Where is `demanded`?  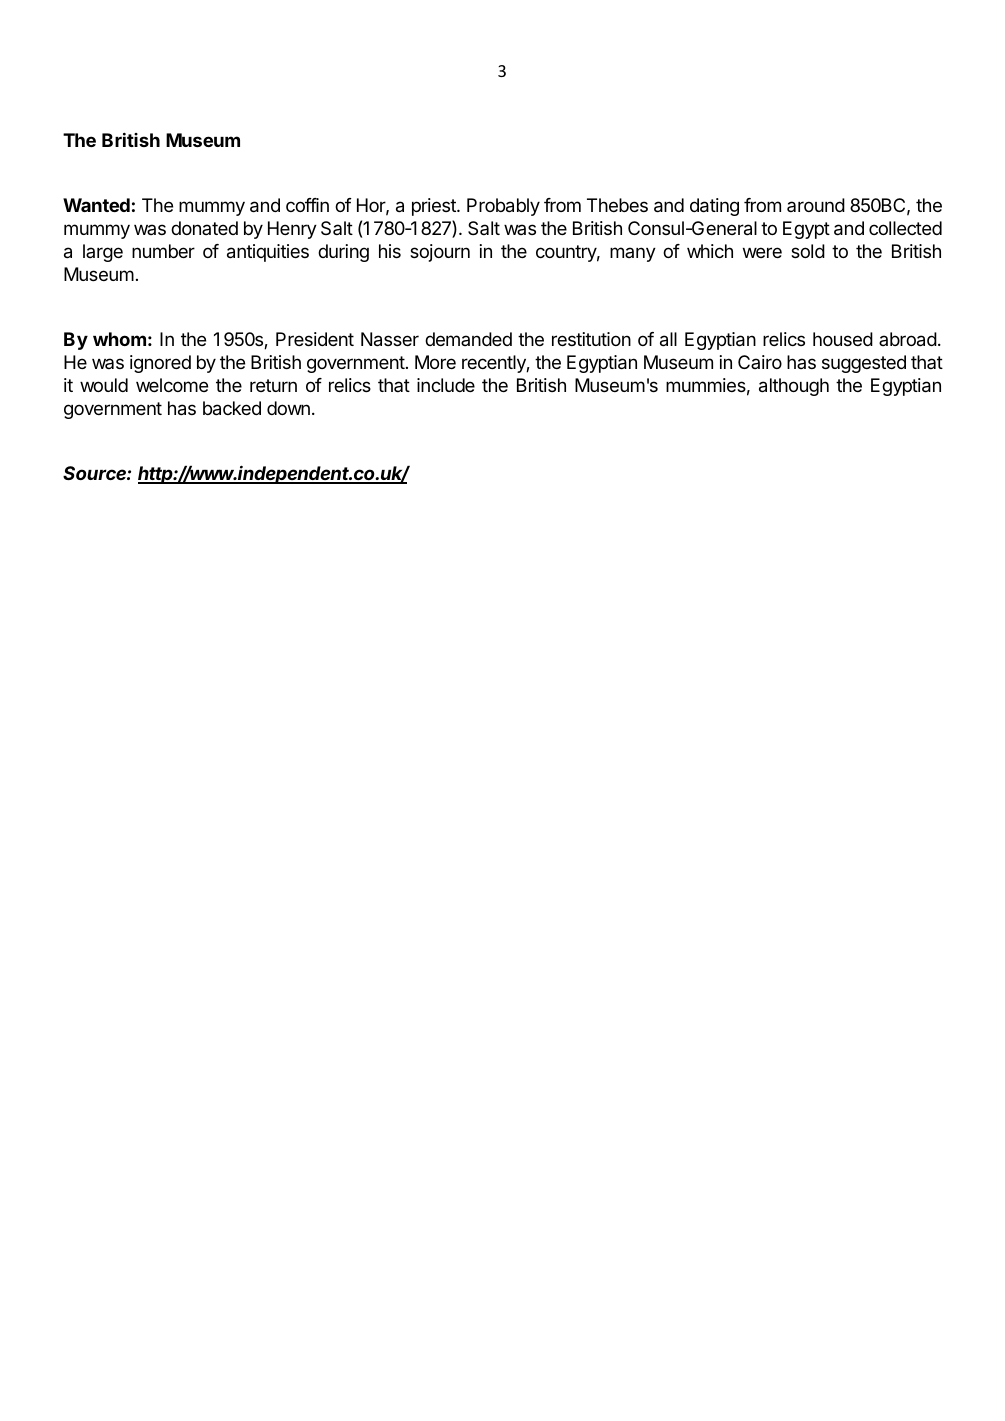
demanded is located at coordinates (468, 339).
